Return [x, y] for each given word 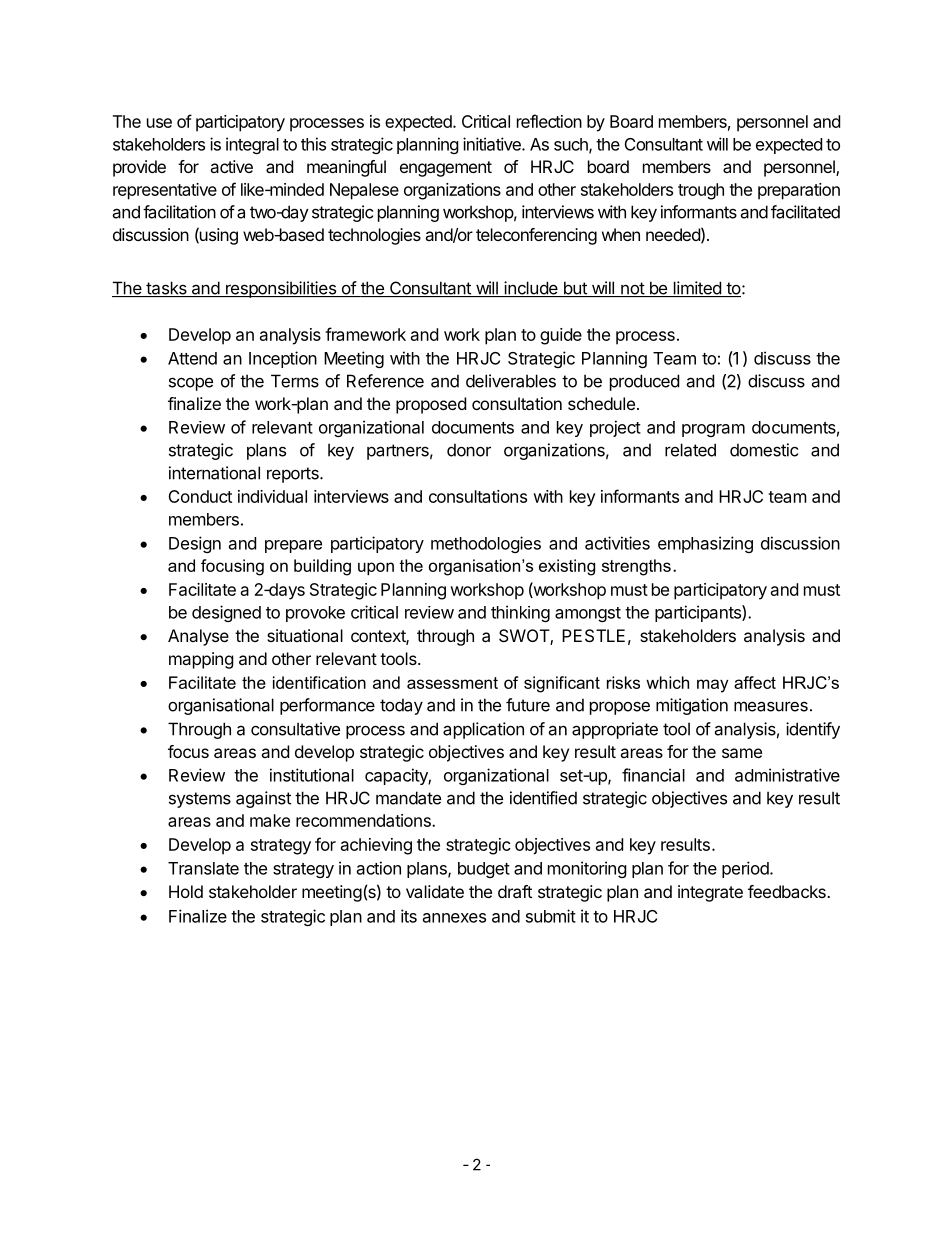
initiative [493, 144]
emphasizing [705, 544]
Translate [203, 868]
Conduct [200, 496]
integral [252, 145]
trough [701, 191]
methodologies [486, 544]
